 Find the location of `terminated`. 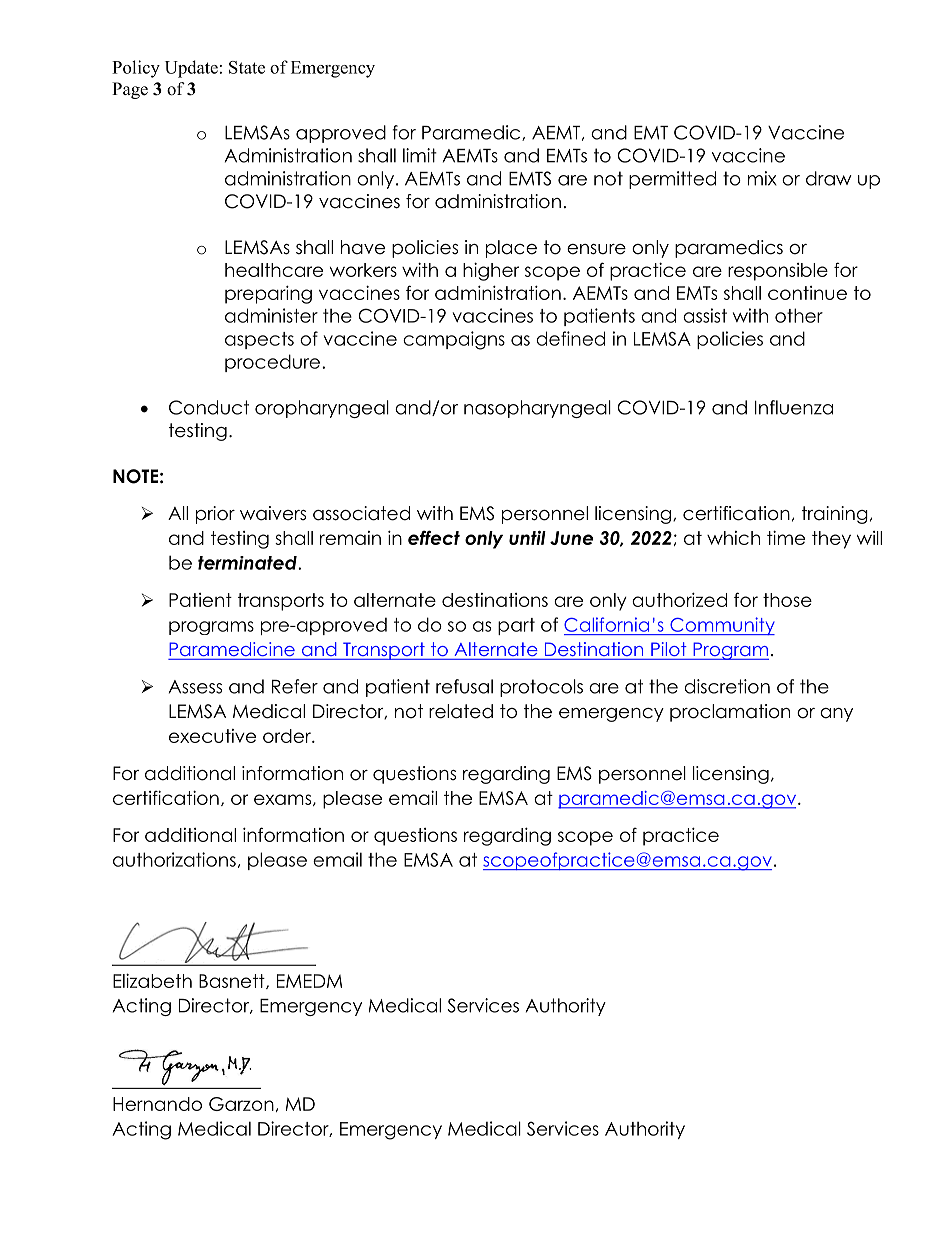

terminated is located at coordinates (248, 563).
